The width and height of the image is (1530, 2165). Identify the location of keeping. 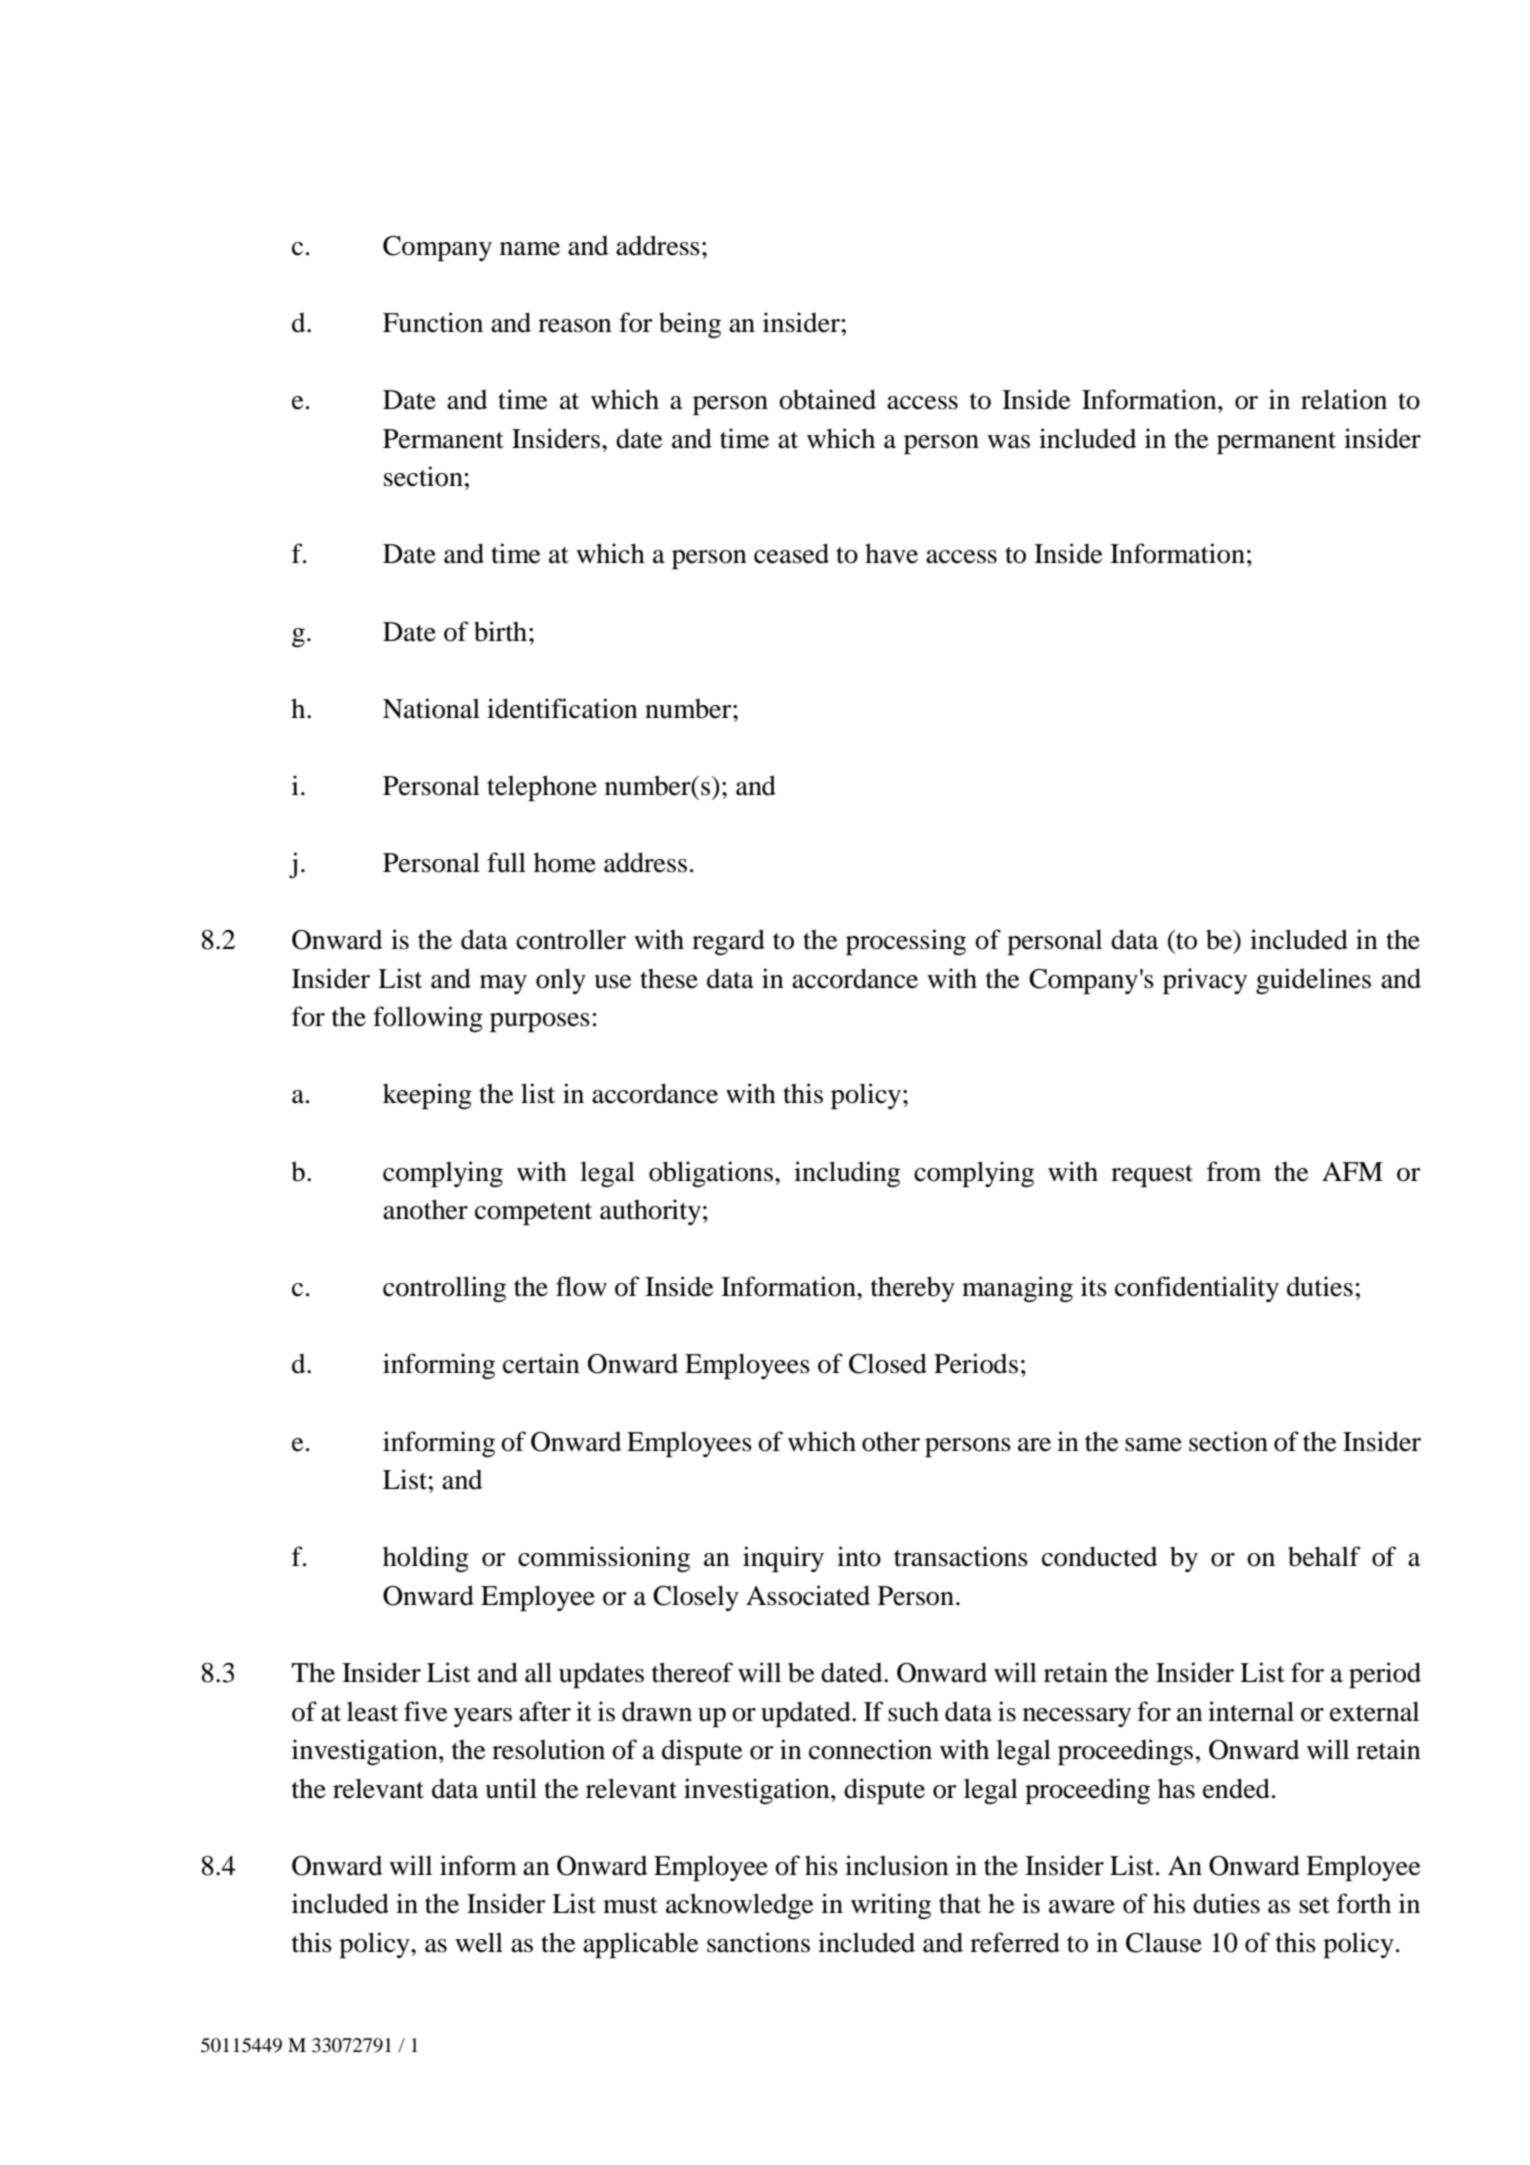
(427, 1096).
